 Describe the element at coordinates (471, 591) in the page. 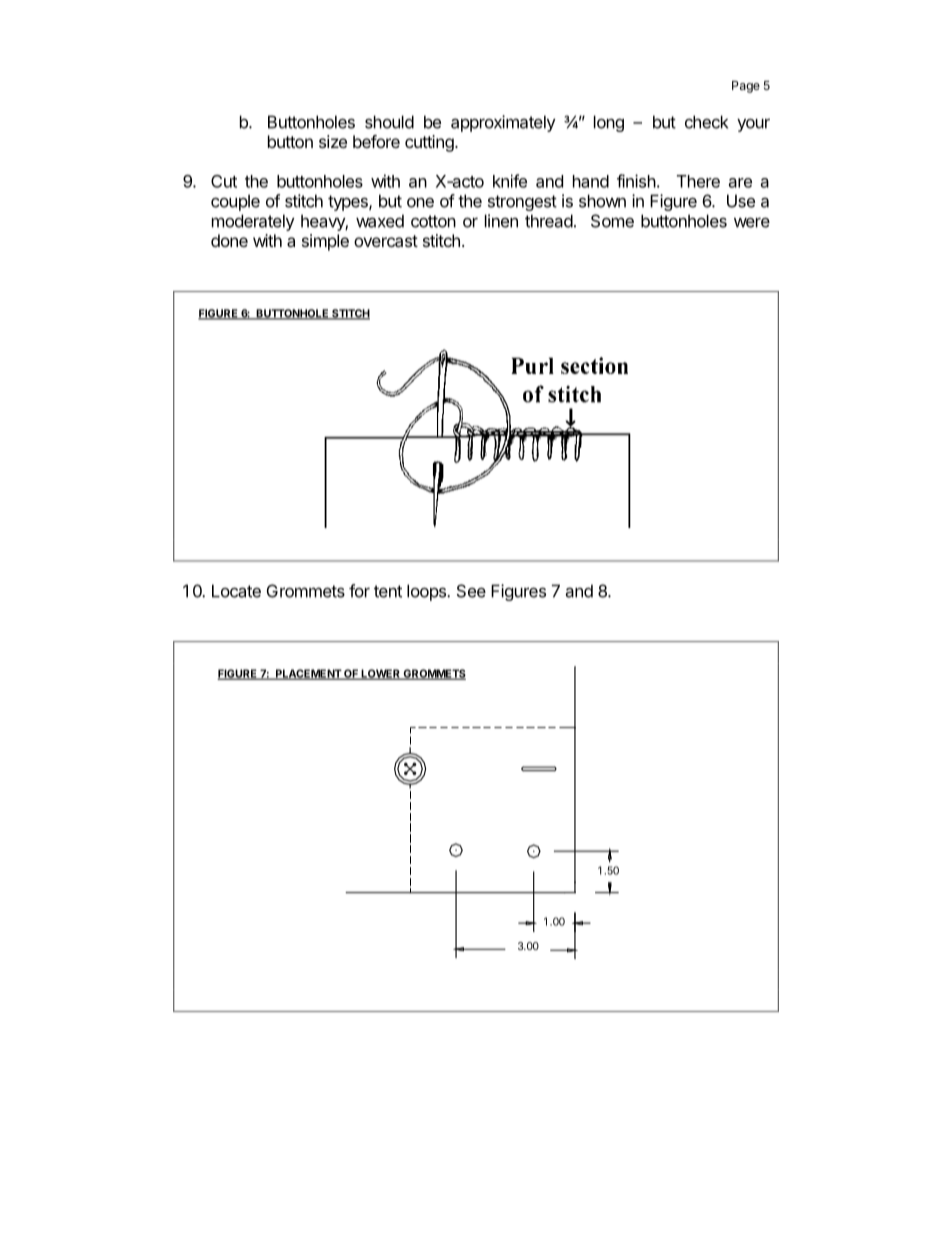

I see `See` at that location.
